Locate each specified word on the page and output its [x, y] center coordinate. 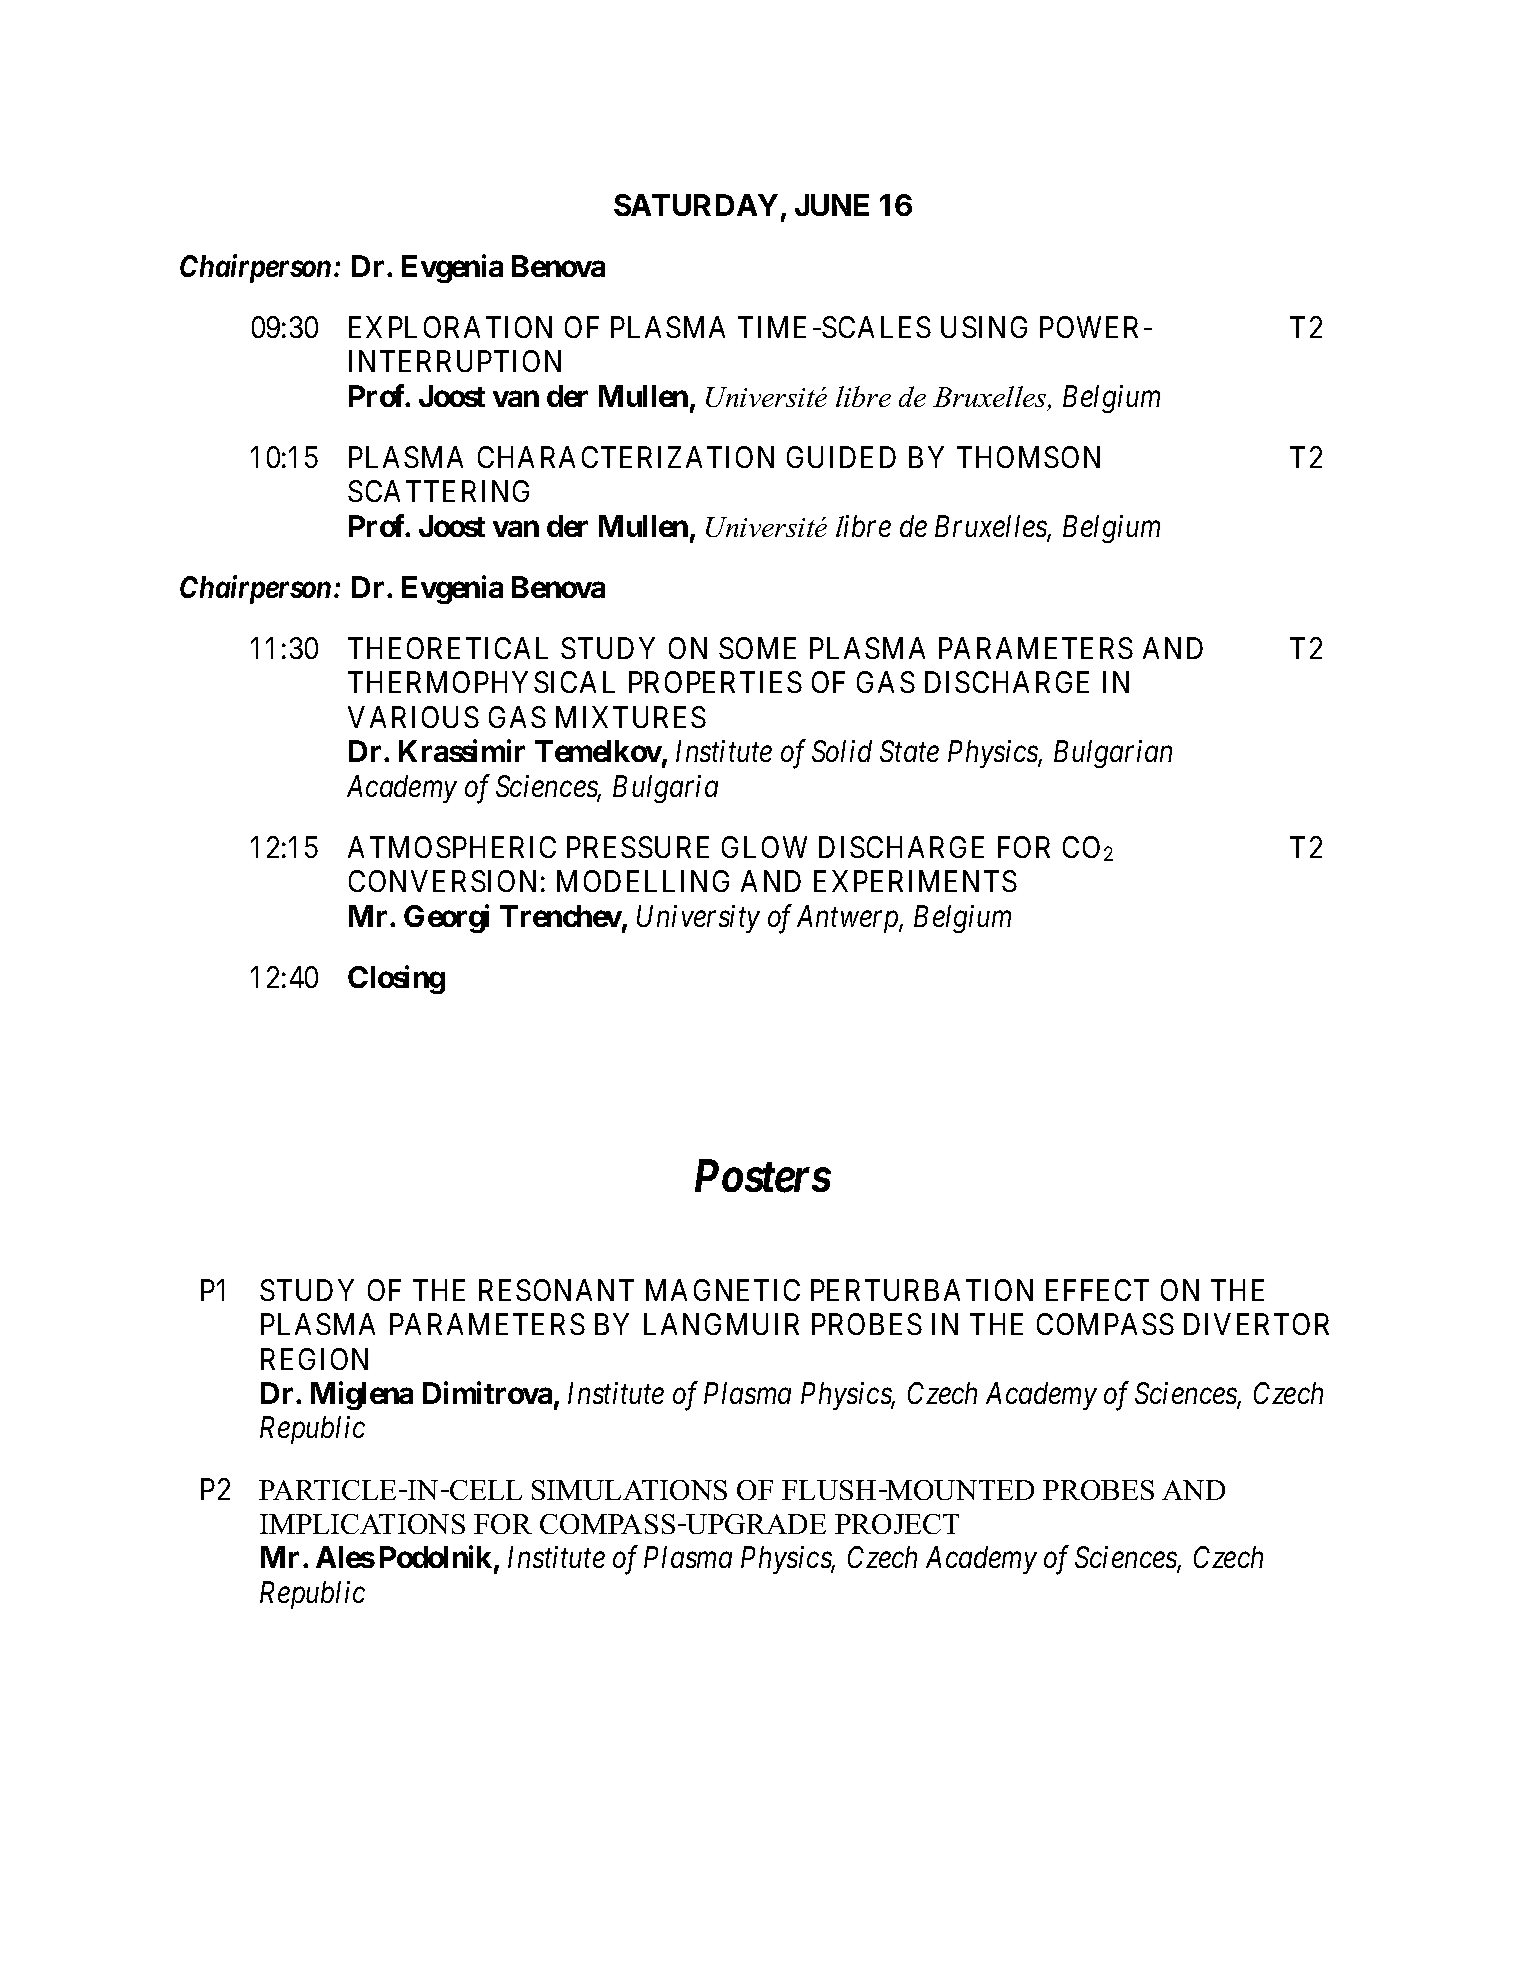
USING [984, 327]
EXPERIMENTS [915, 881]
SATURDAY [696, 205]
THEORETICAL [448, 648]
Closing [396, 979]
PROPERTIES [715, 682]
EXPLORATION [450, 327]
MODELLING [643, 881]
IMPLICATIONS [362, 1524]
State [909, 751]
